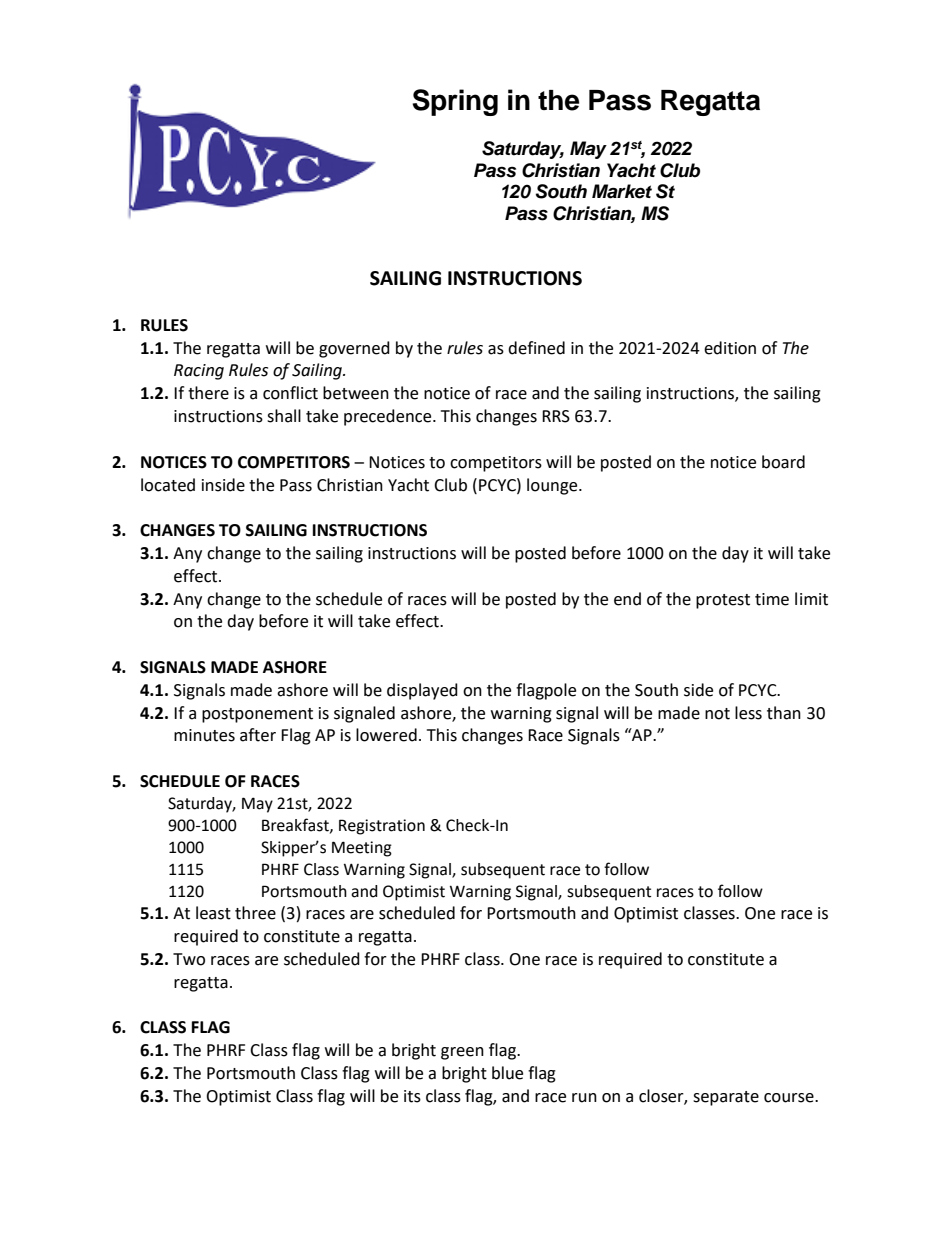  Describe the element at coordinates (622, 191) in the document. I see `Market` at that location.
